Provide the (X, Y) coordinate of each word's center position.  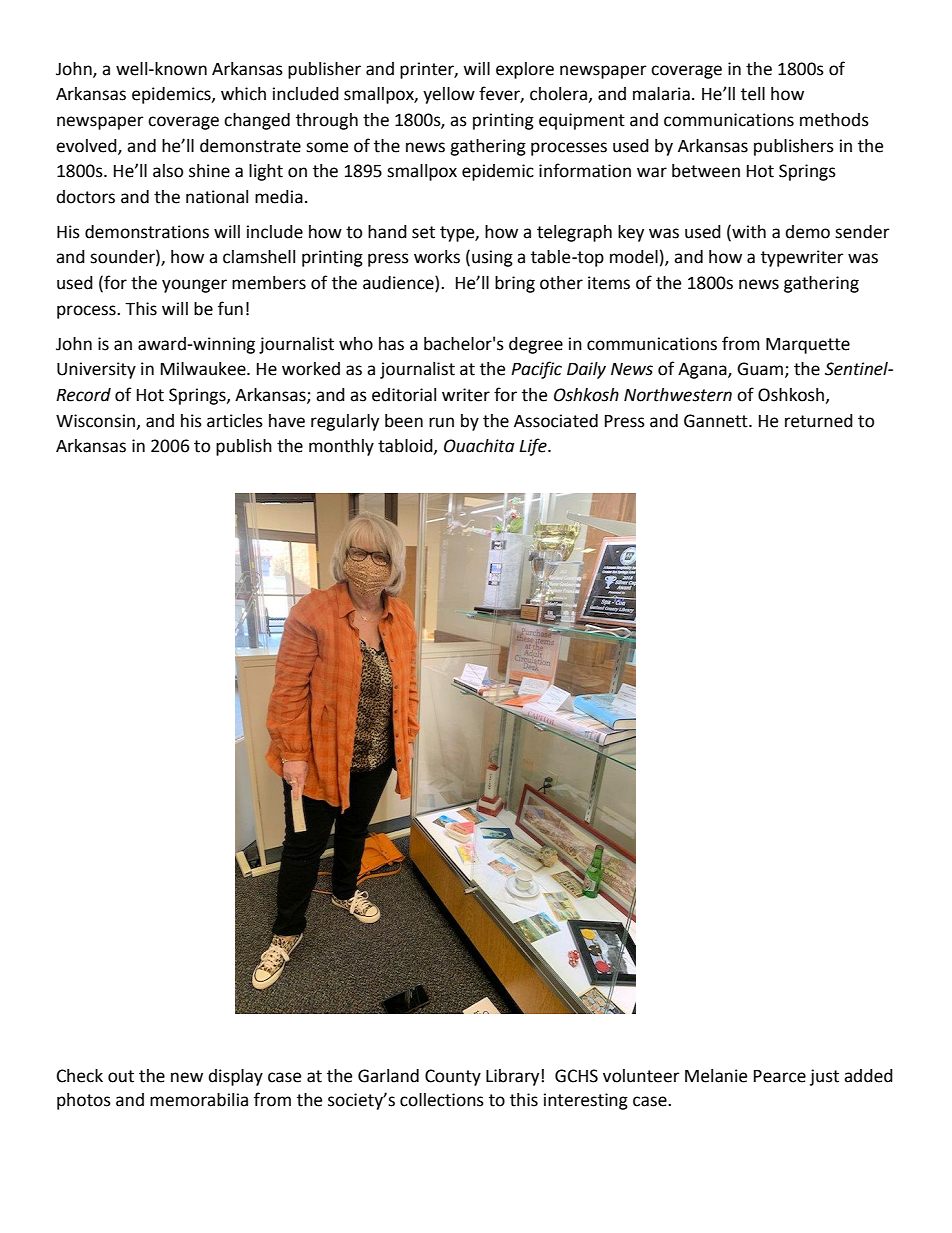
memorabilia (199, 1100)
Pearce (780, 1076)
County (453, 1077)
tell (753, 94)
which (243, 94)
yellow (449, 95)
